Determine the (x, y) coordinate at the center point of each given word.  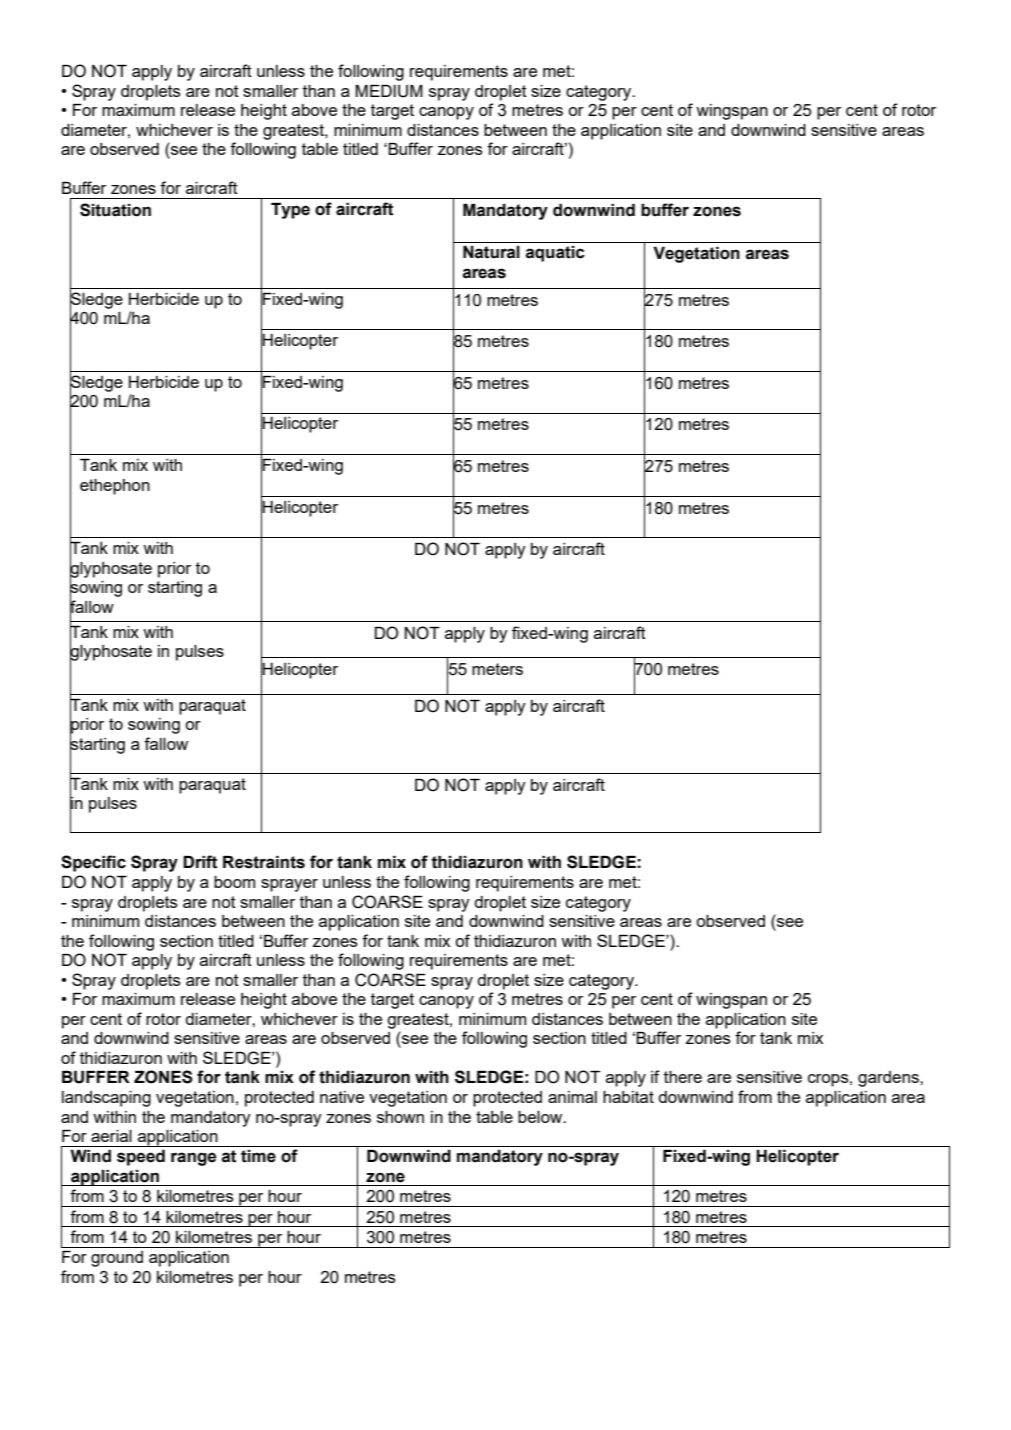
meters (497, 669)
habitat (628, 1097)
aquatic (555, 254)
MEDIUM (389, 91)
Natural (491, 252)
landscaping (106, 1099)
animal (572, 1097)
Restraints (264, 862)
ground (117, 1259)
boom (234, 882)
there (683, 1077)
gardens (889, 1079)
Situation (115, 210)
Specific (93, 863)
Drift (200, 862)
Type (290, 211)
